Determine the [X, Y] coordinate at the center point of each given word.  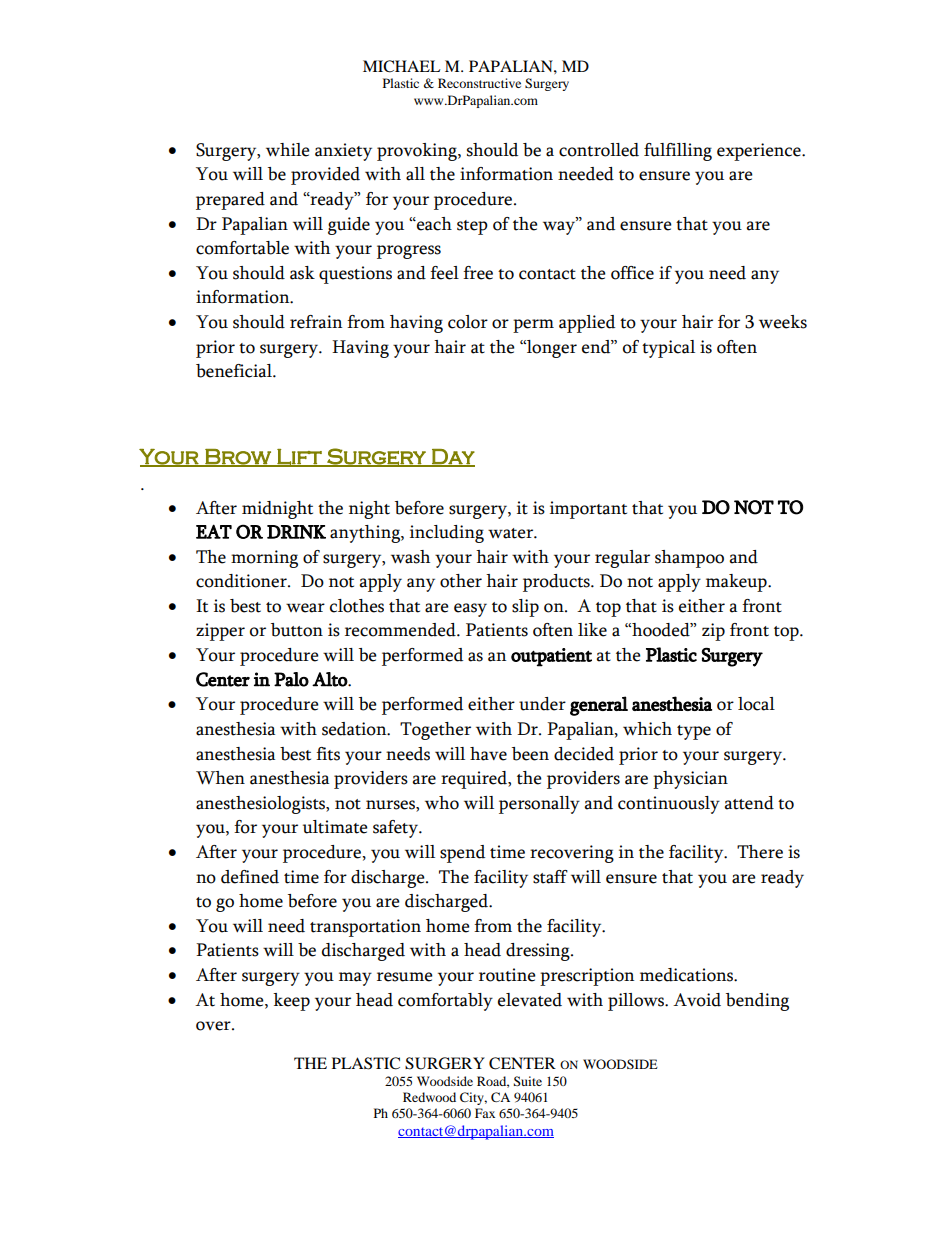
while [288, 150]
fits [328, 754]
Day [452, 457]
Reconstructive [479, 83]
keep [291, 1002]
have [488, 754]
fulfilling [678, 152]
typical [668, 349]
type [694, 732]
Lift [299, 458]
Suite [528, 1081]
